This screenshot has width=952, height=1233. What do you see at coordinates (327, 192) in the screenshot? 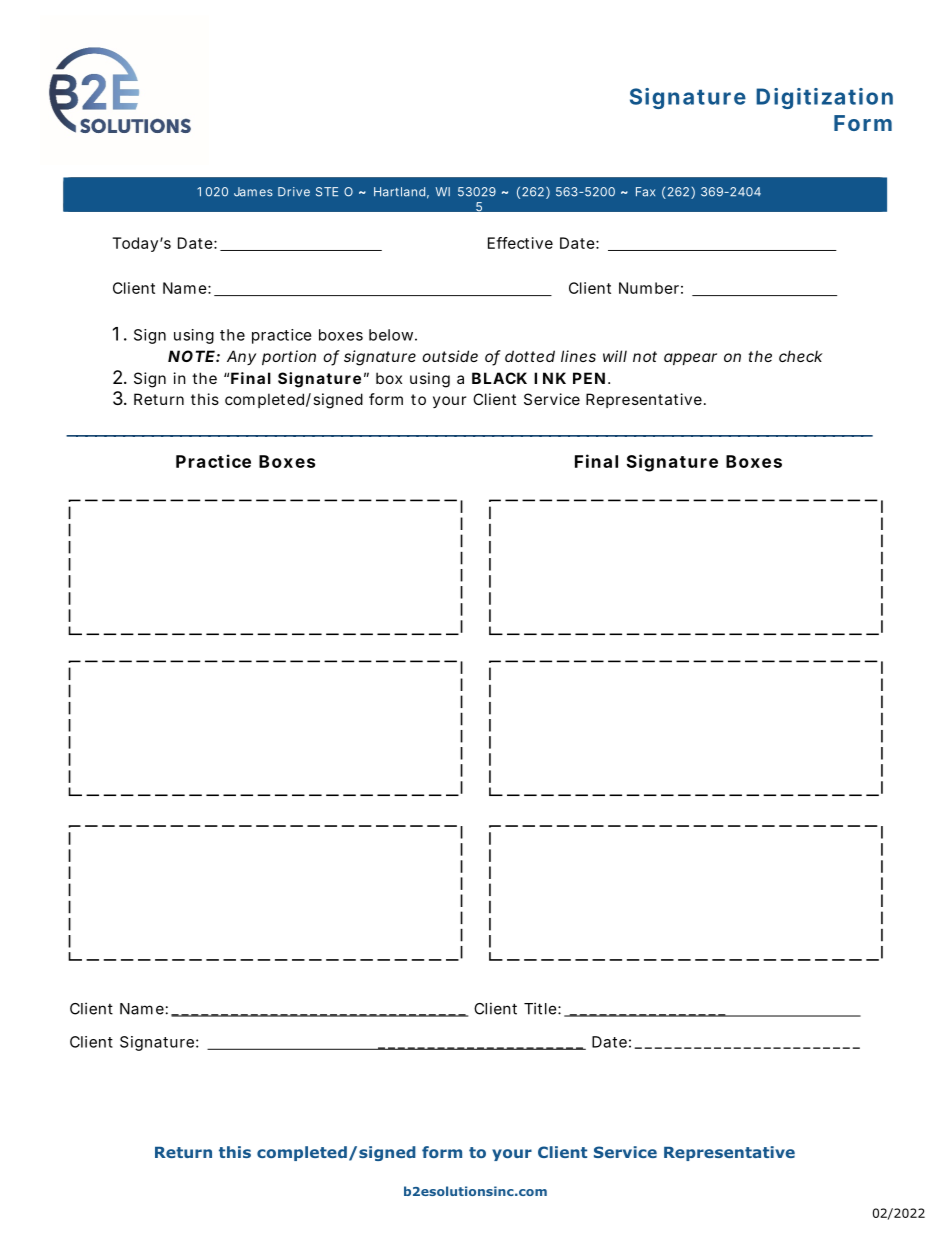
I see `STE` at bounding box center [327, 192].
